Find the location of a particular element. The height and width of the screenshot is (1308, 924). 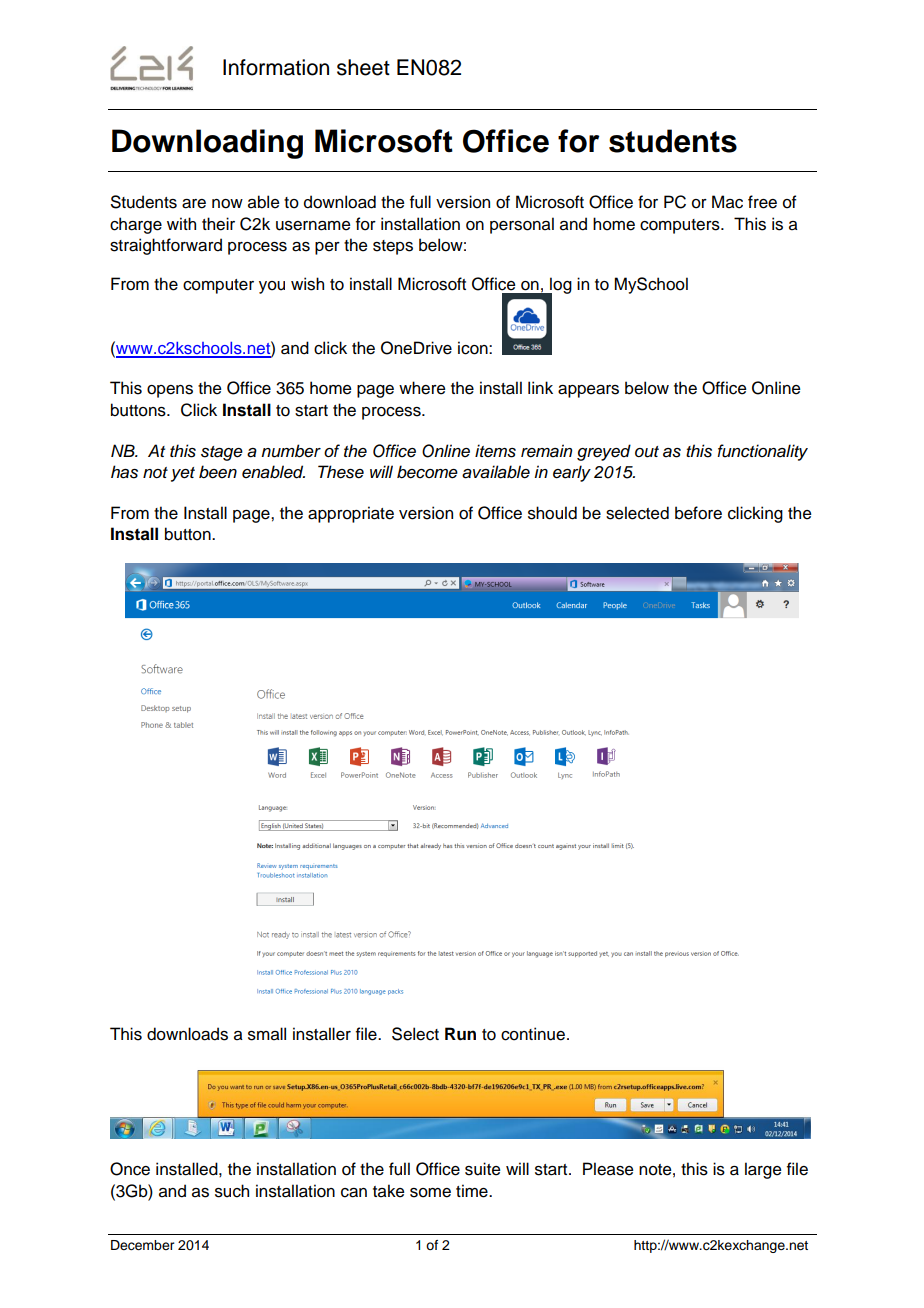

appropriate is located at coordinates (351, 514).
